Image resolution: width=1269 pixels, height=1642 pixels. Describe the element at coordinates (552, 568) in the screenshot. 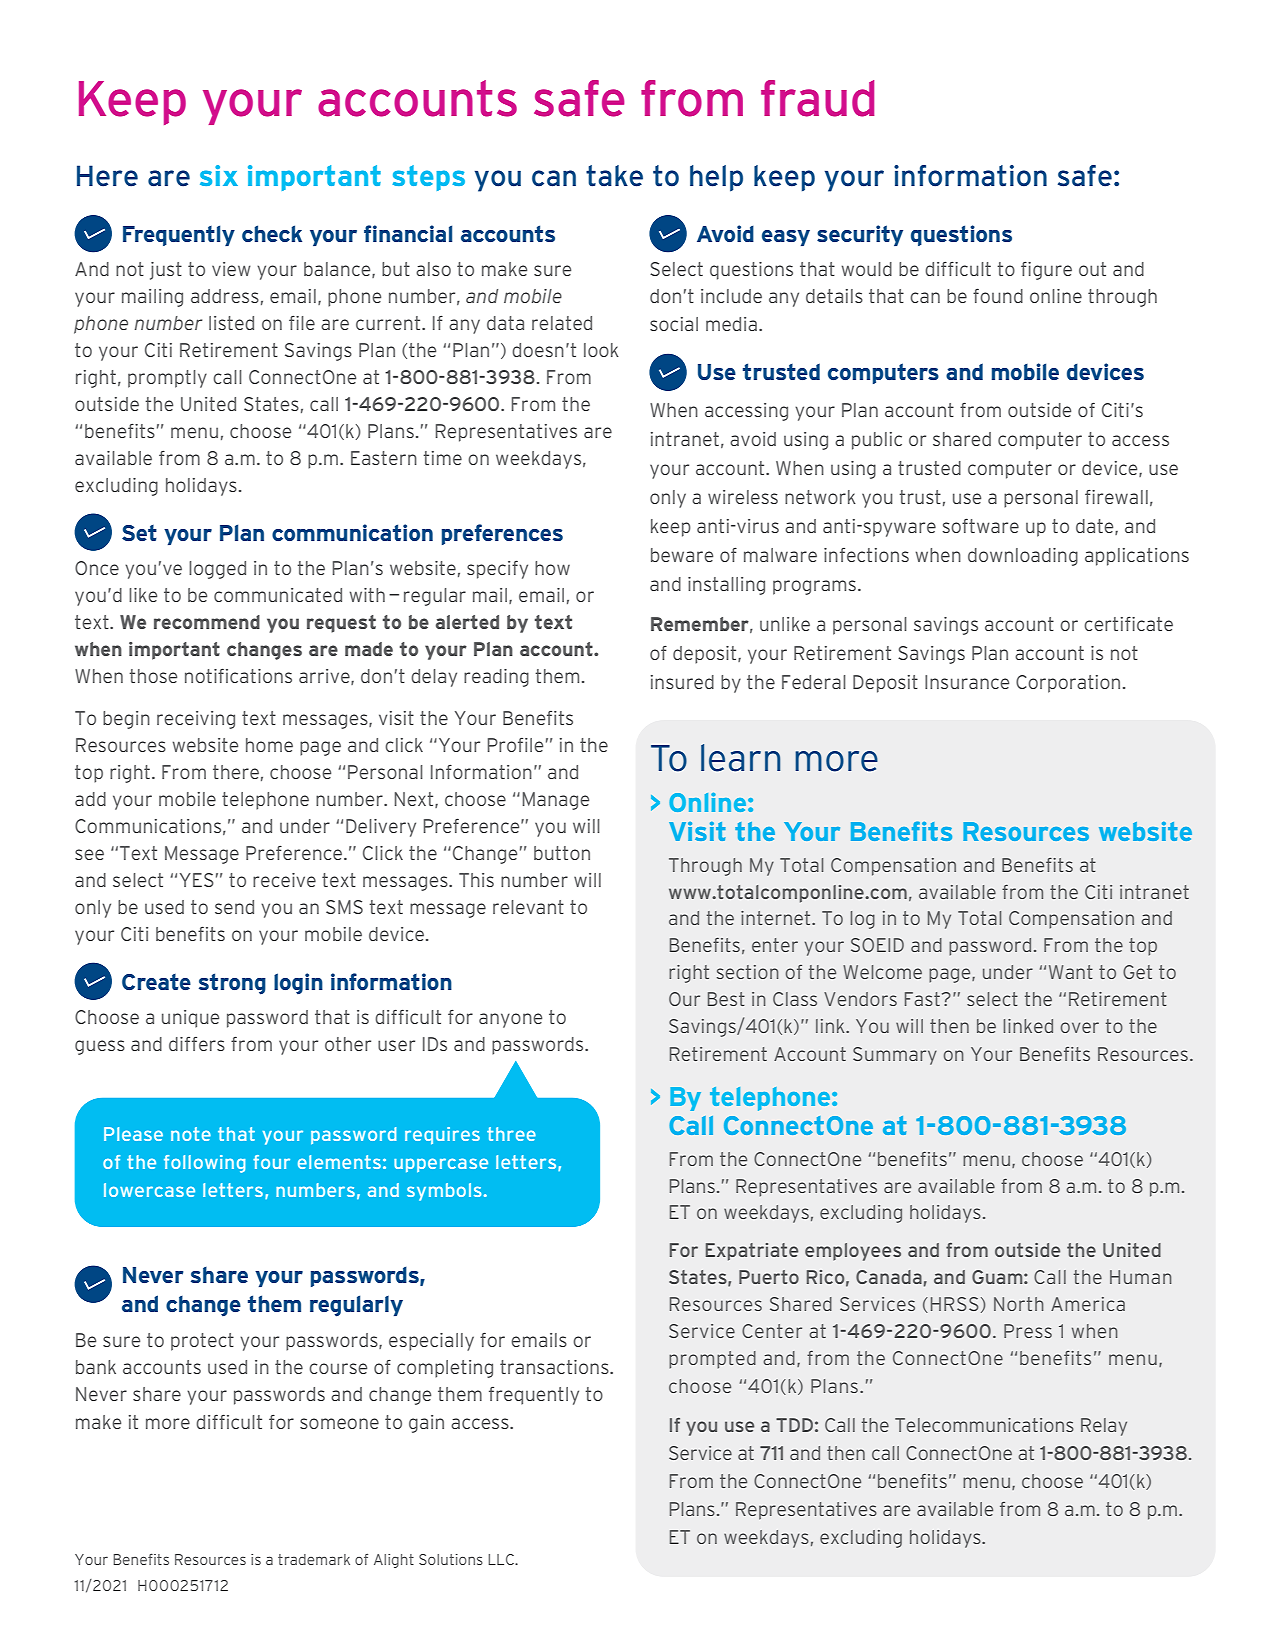

I see `how` at that location.
